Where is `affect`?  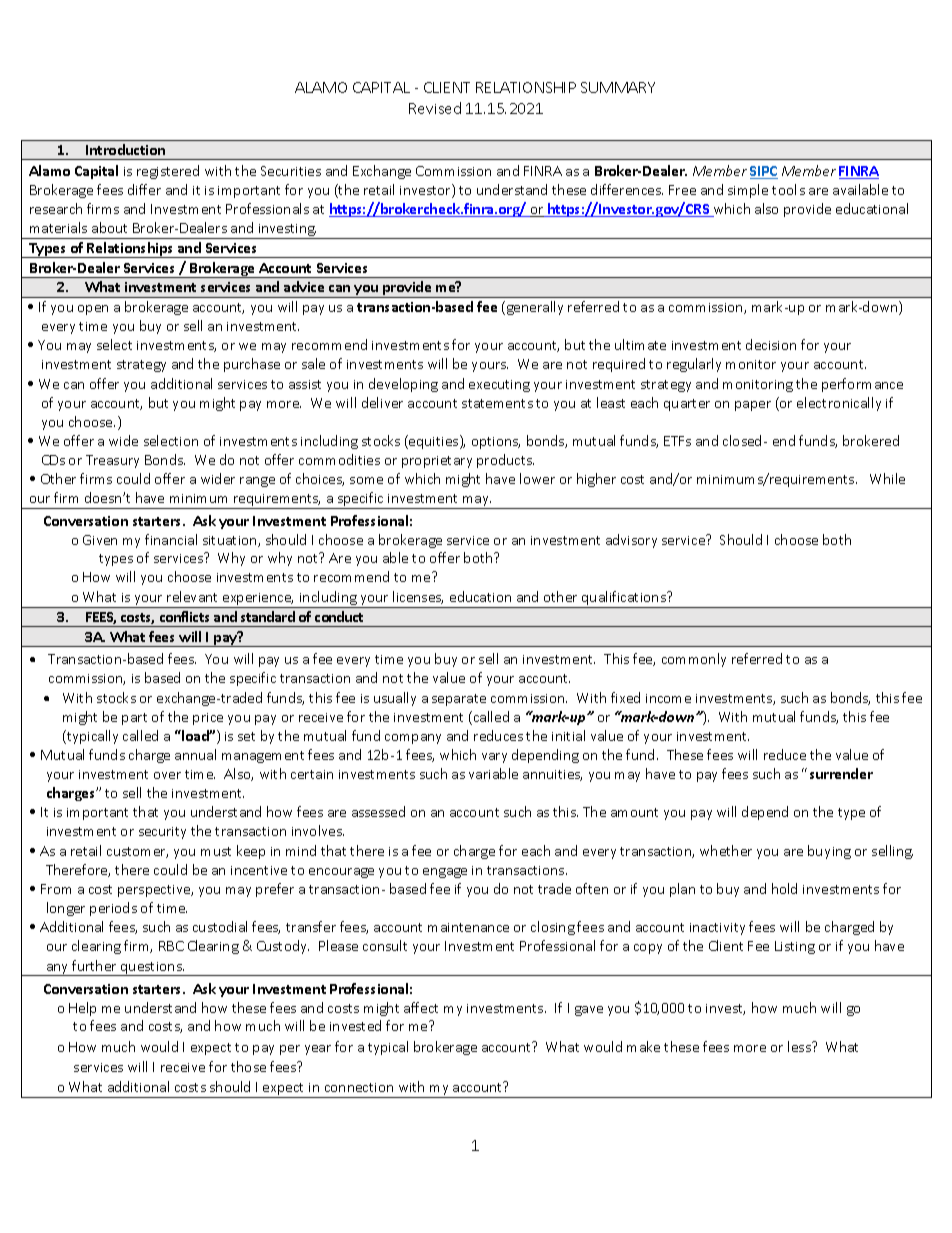
affect is located at coordinates (421, 1007).
